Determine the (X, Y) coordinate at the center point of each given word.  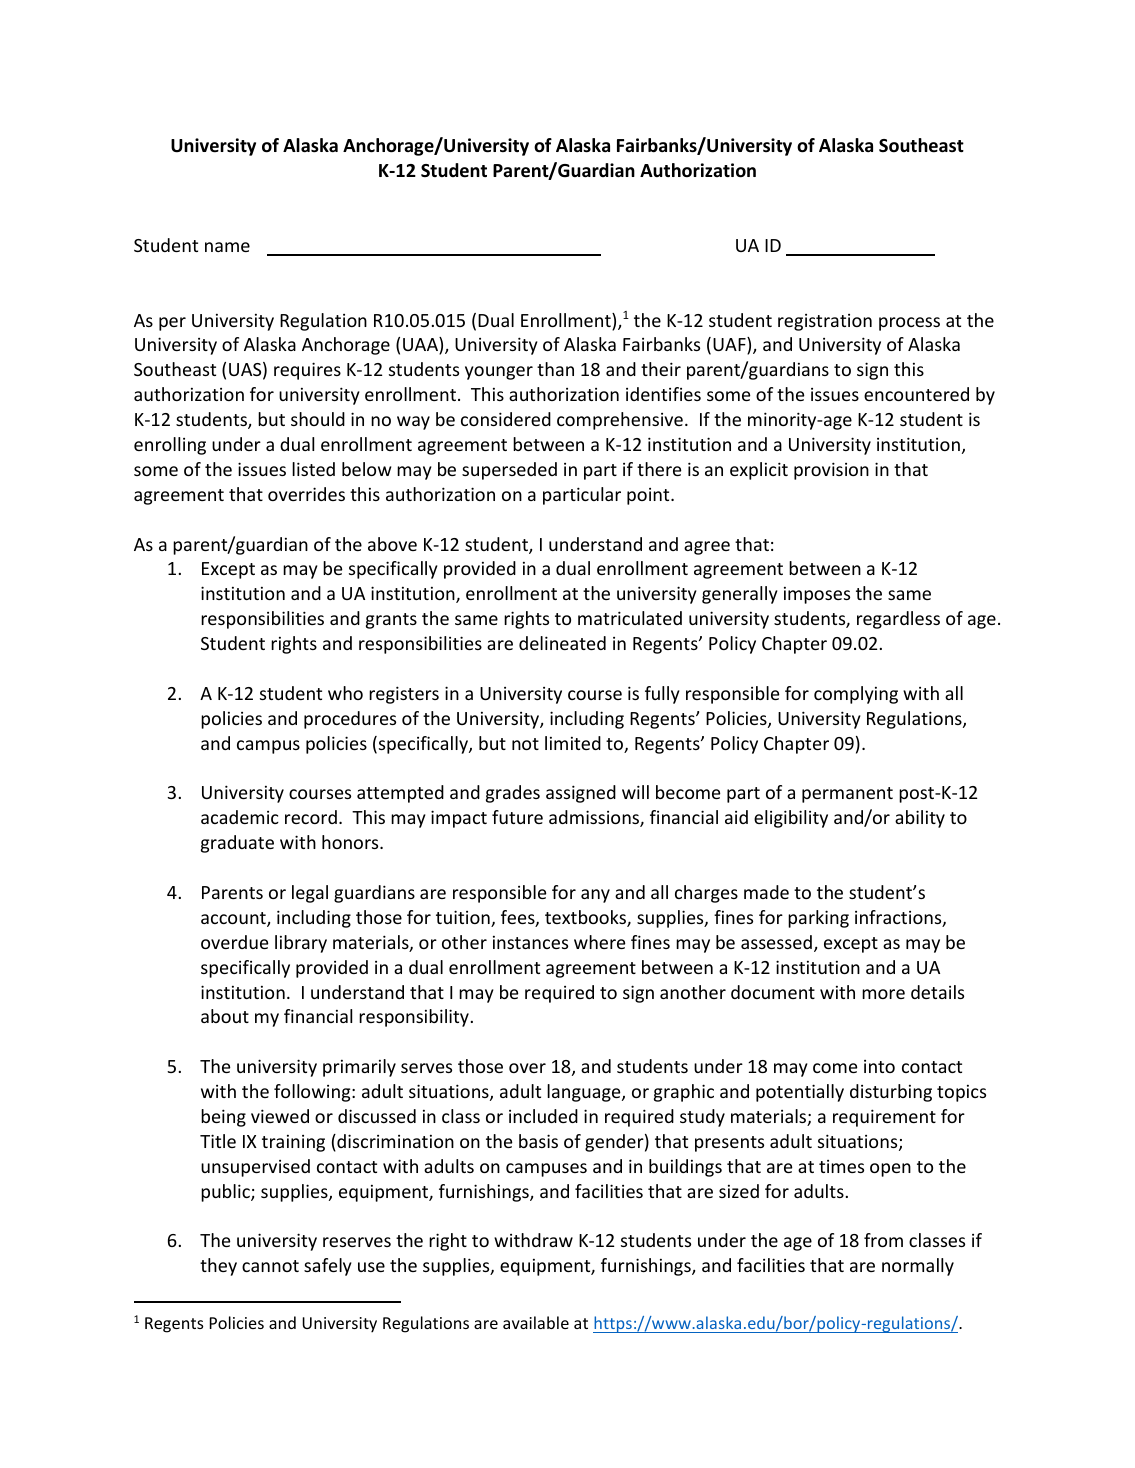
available (536, 1322)
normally (918, 1267)
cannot (270, 1266)
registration (825, 322)
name (227, 247)
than (555, 369)
